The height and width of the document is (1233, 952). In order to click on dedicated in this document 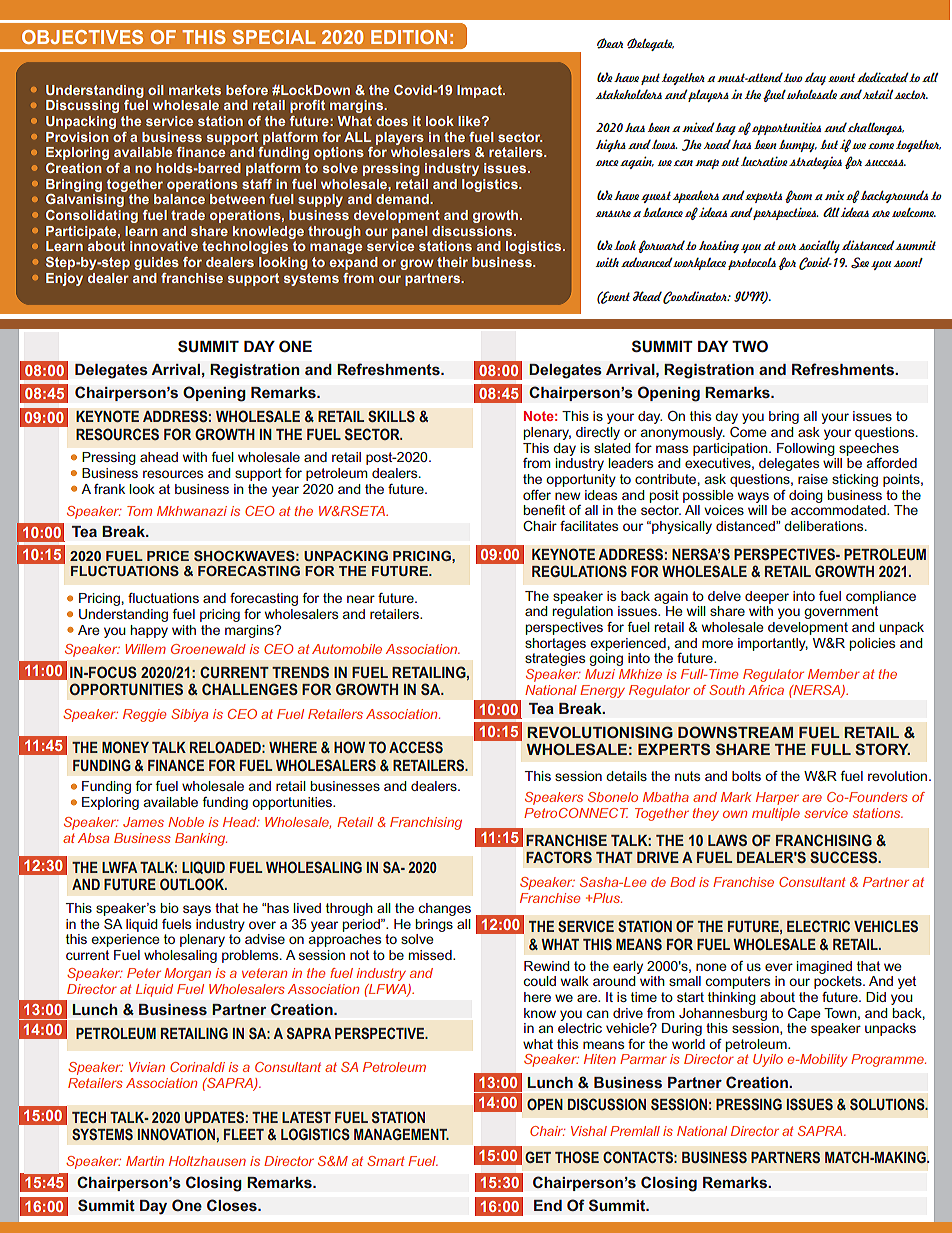, I will do `click(883, 77)`.
